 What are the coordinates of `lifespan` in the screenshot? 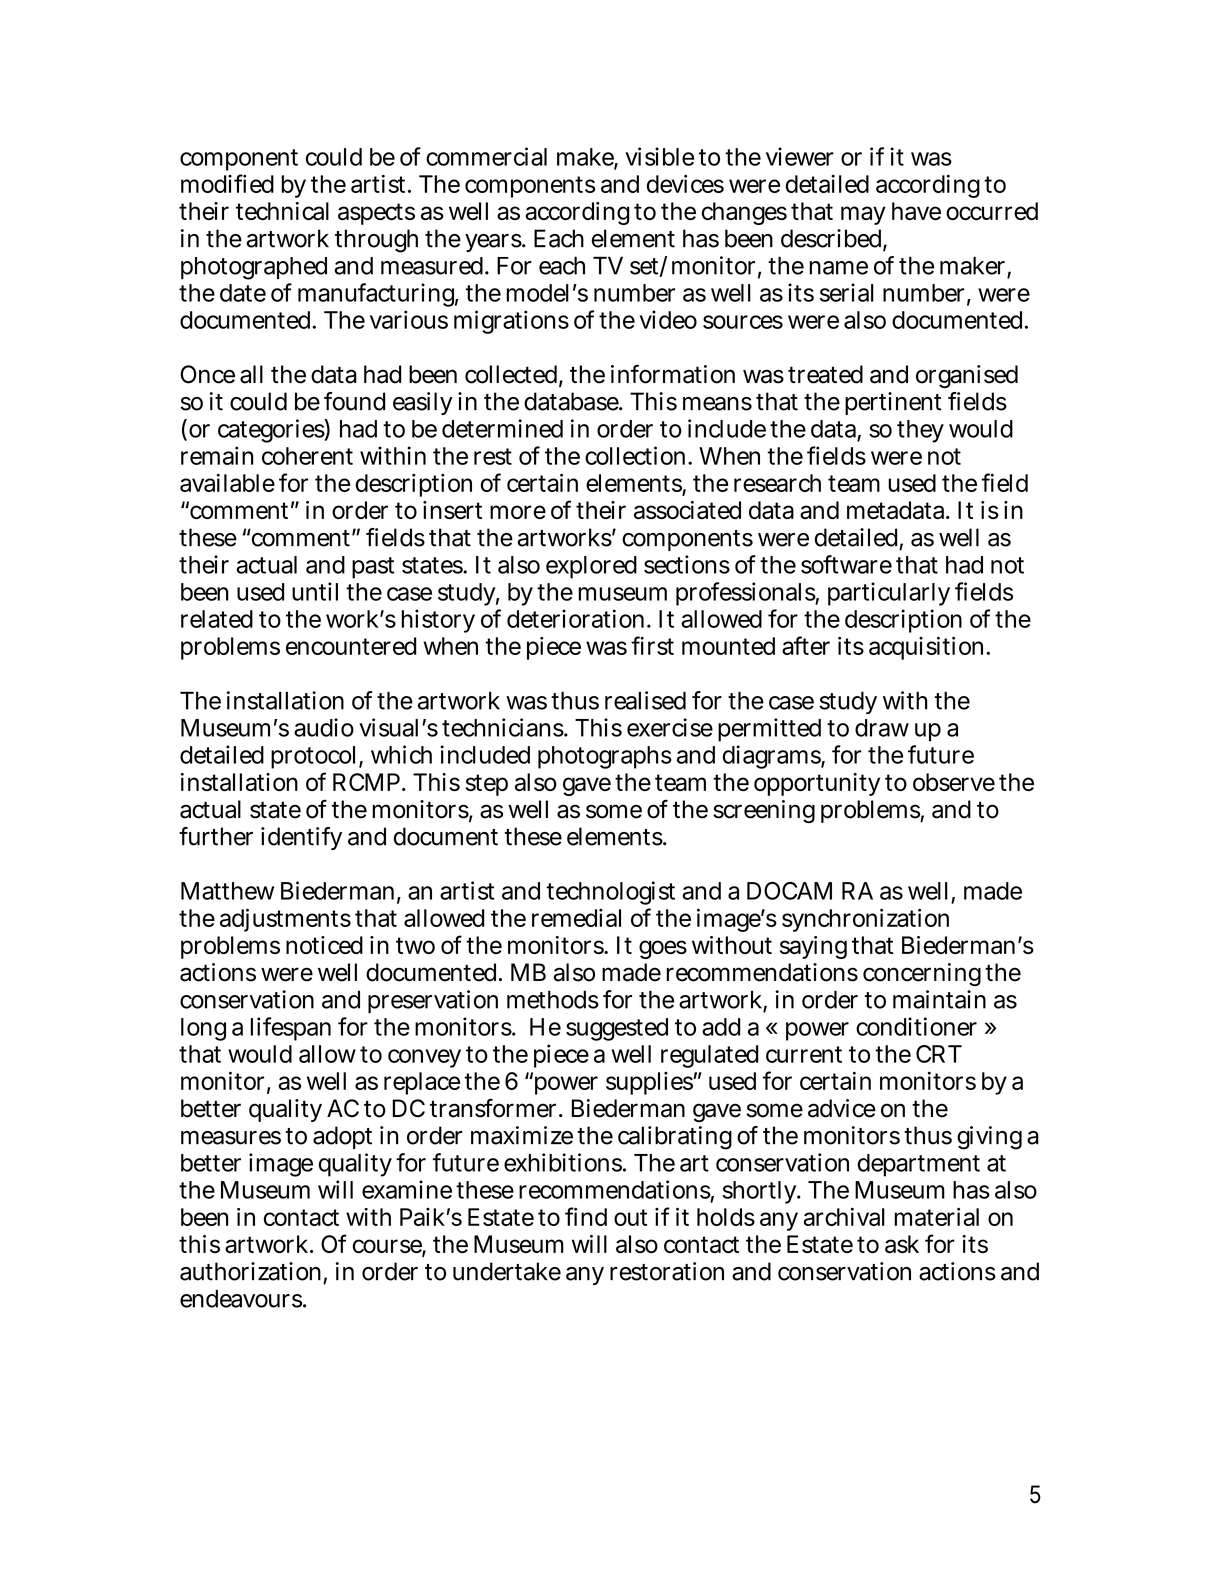 It's located at (290, 1029).
